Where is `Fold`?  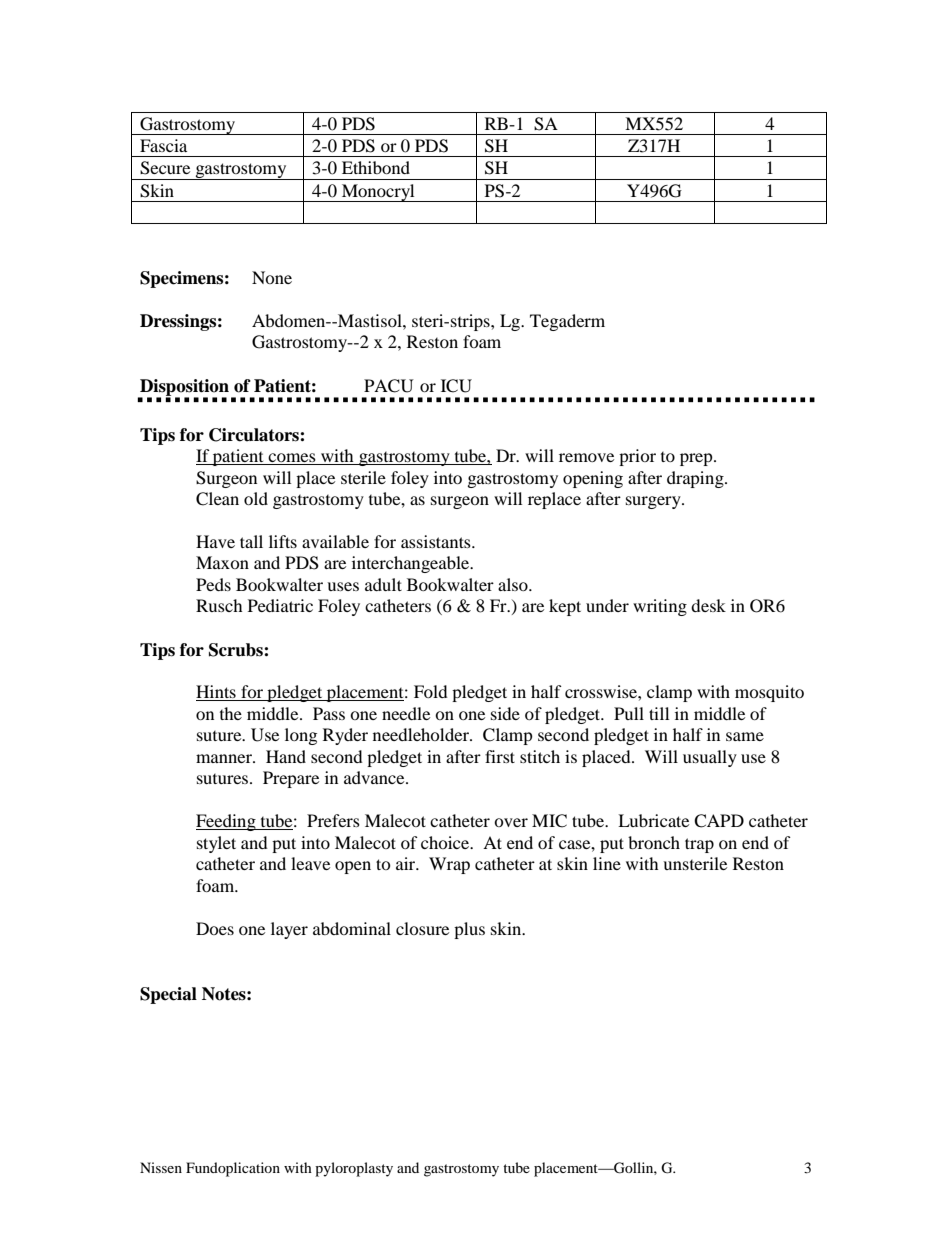 Fold is located at coordinates (431, 691).
